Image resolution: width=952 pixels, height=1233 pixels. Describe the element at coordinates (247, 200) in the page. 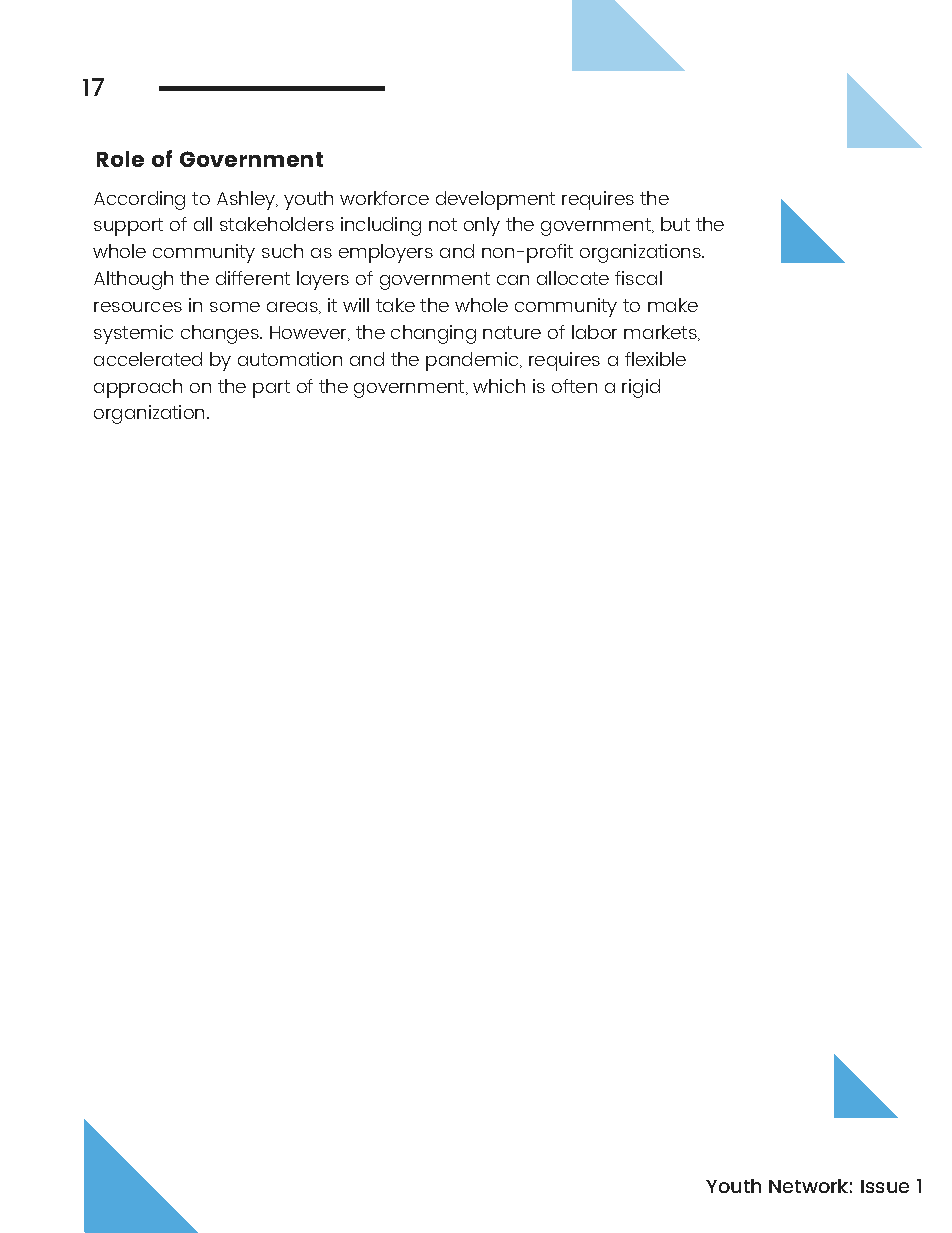

I see `Ashley` at that location.
